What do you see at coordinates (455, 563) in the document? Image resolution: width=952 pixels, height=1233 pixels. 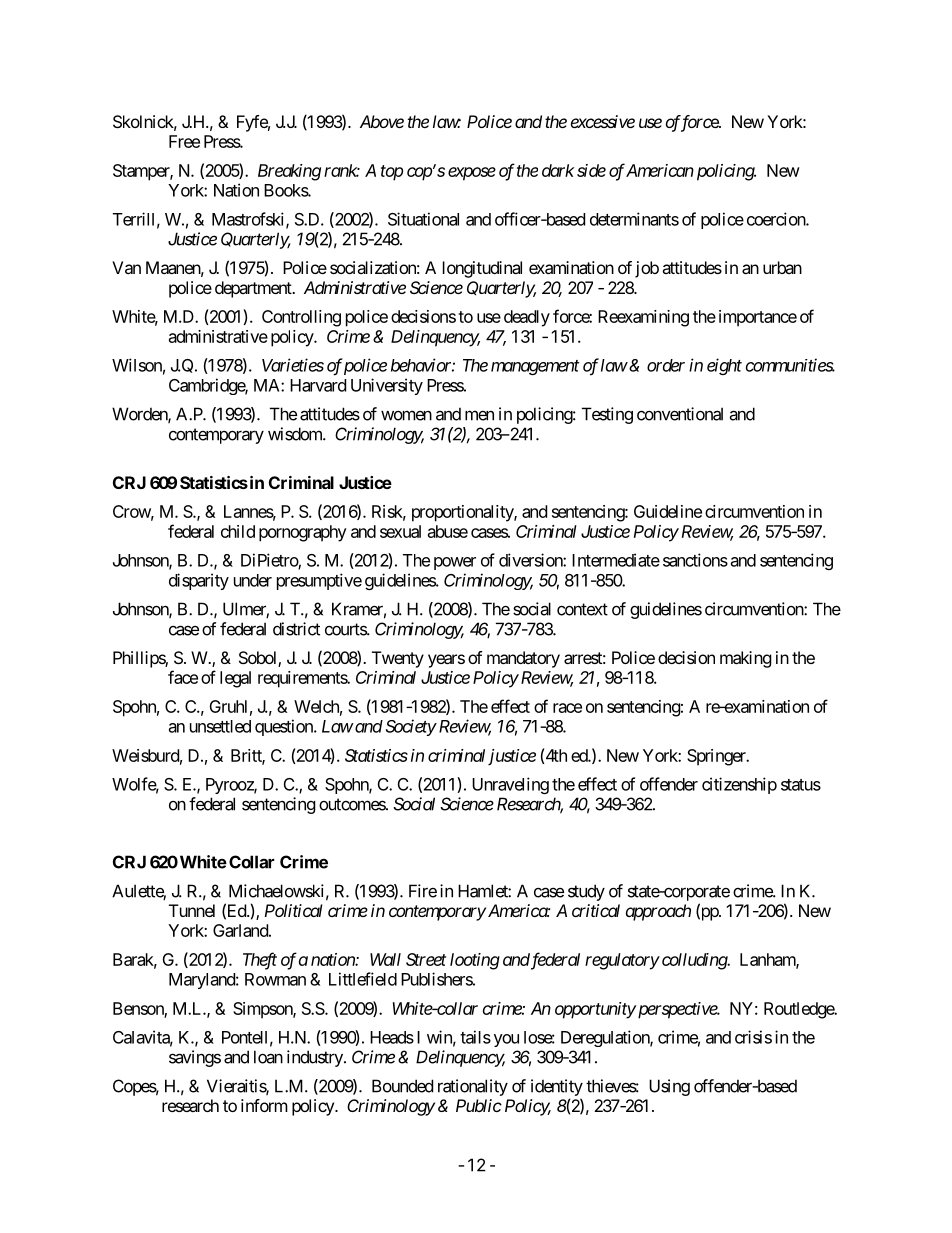 I see `power` at bounding box center [455, 563].
